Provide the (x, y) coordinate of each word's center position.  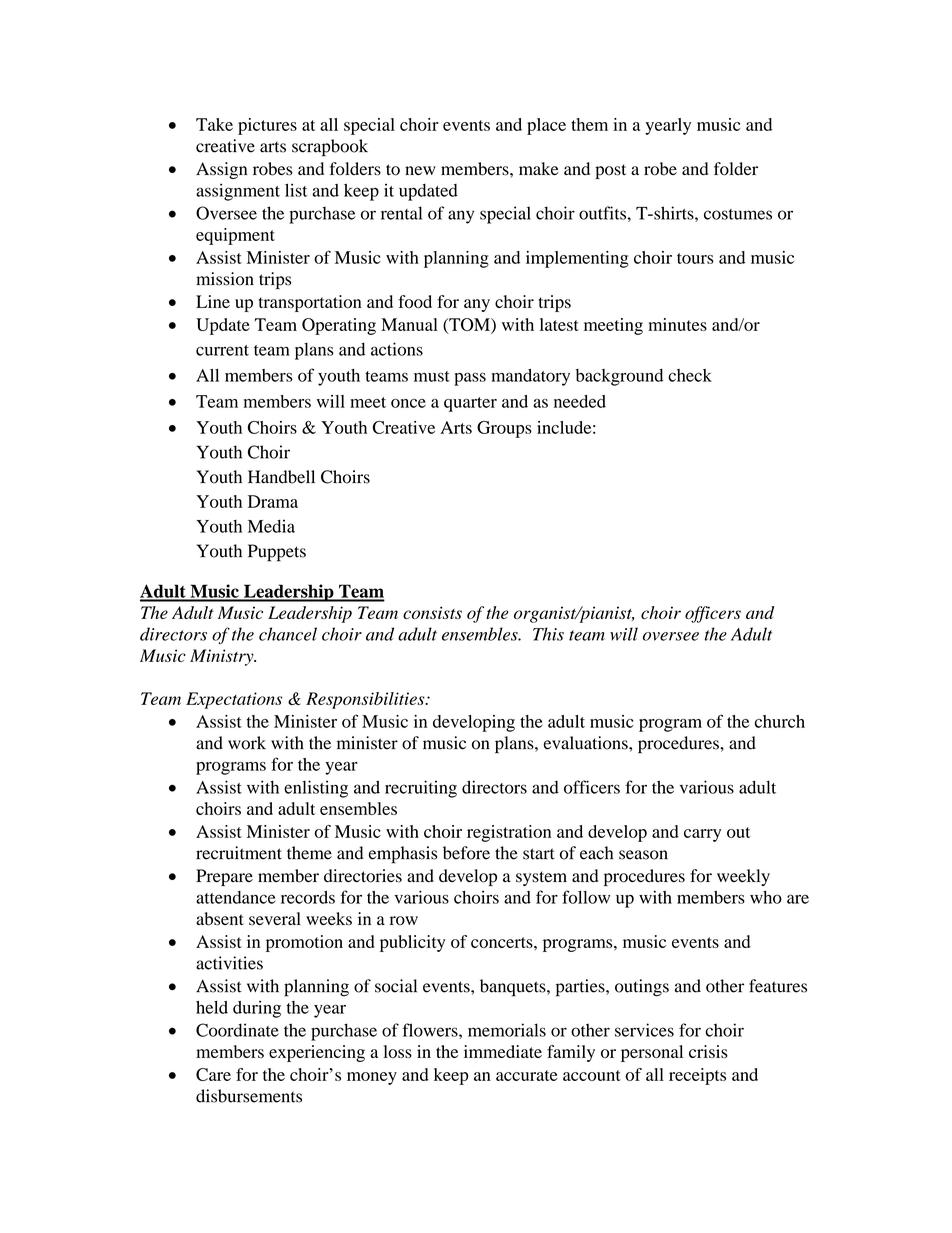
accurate (527, 1075)
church (780, 721)
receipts (697, 1076)
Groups (504, 429)
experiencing (317, 1053)
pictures (267, 126)
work (247, 743)
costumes (738, 214)
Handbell (281, 477)
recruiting (421, 789)
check (690, 375)
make (539, 168)
